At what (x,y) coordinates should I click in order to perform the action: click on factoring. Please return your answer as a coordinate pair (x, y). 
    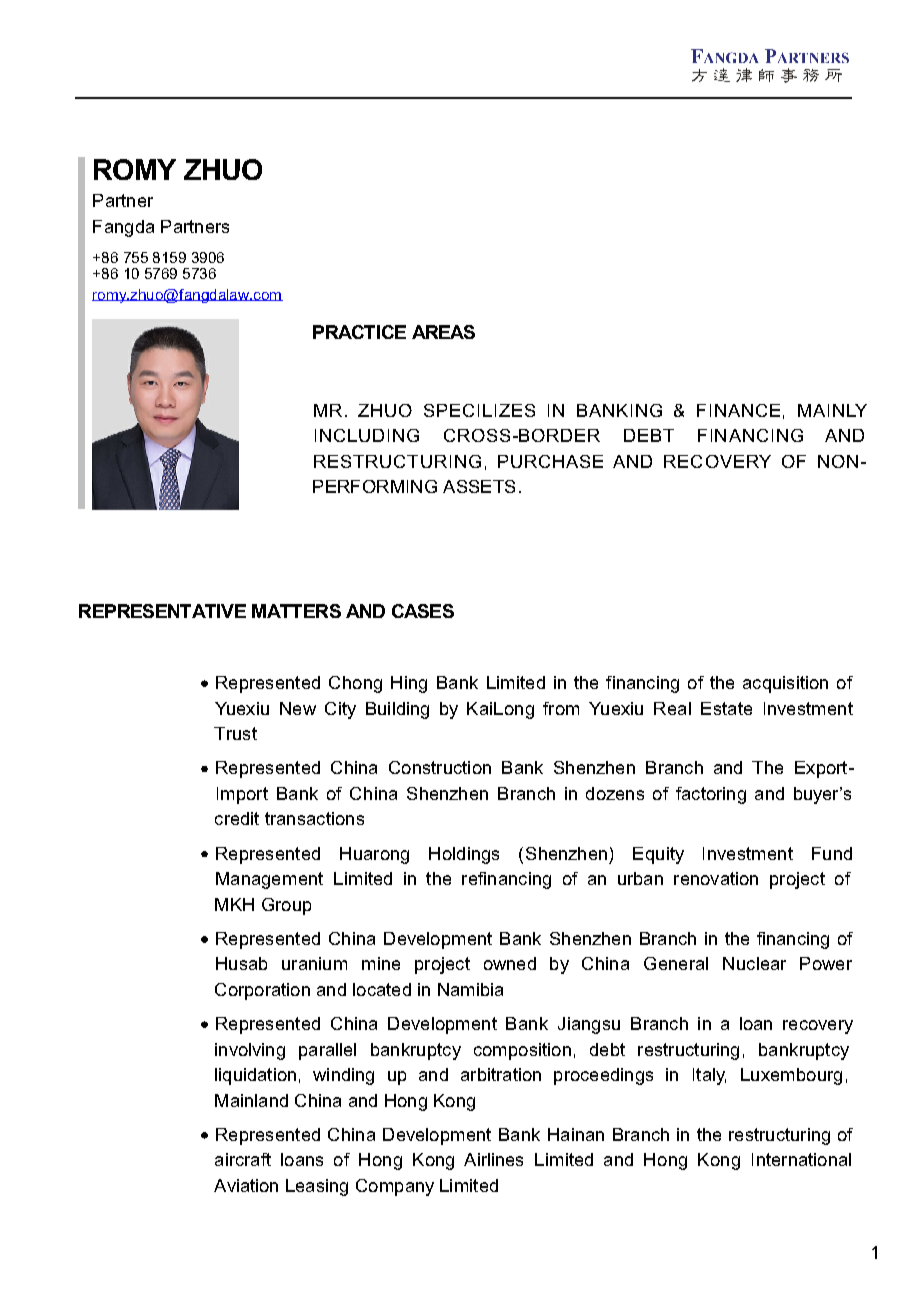
    Looking at the image, I should click on (711, 795).
